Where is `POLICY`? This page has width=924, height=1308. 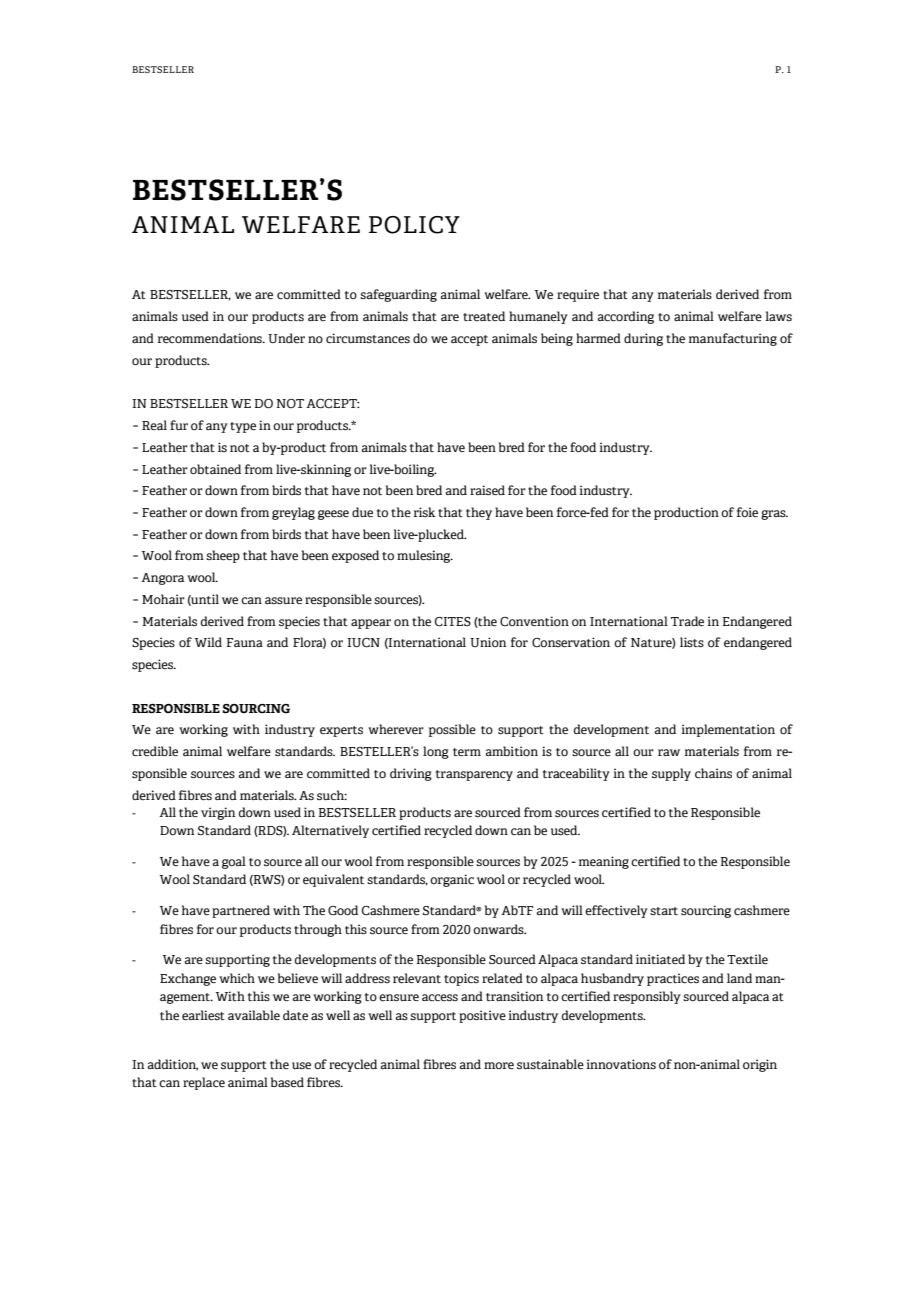
POLICY is located at coordinates (414, 225).
